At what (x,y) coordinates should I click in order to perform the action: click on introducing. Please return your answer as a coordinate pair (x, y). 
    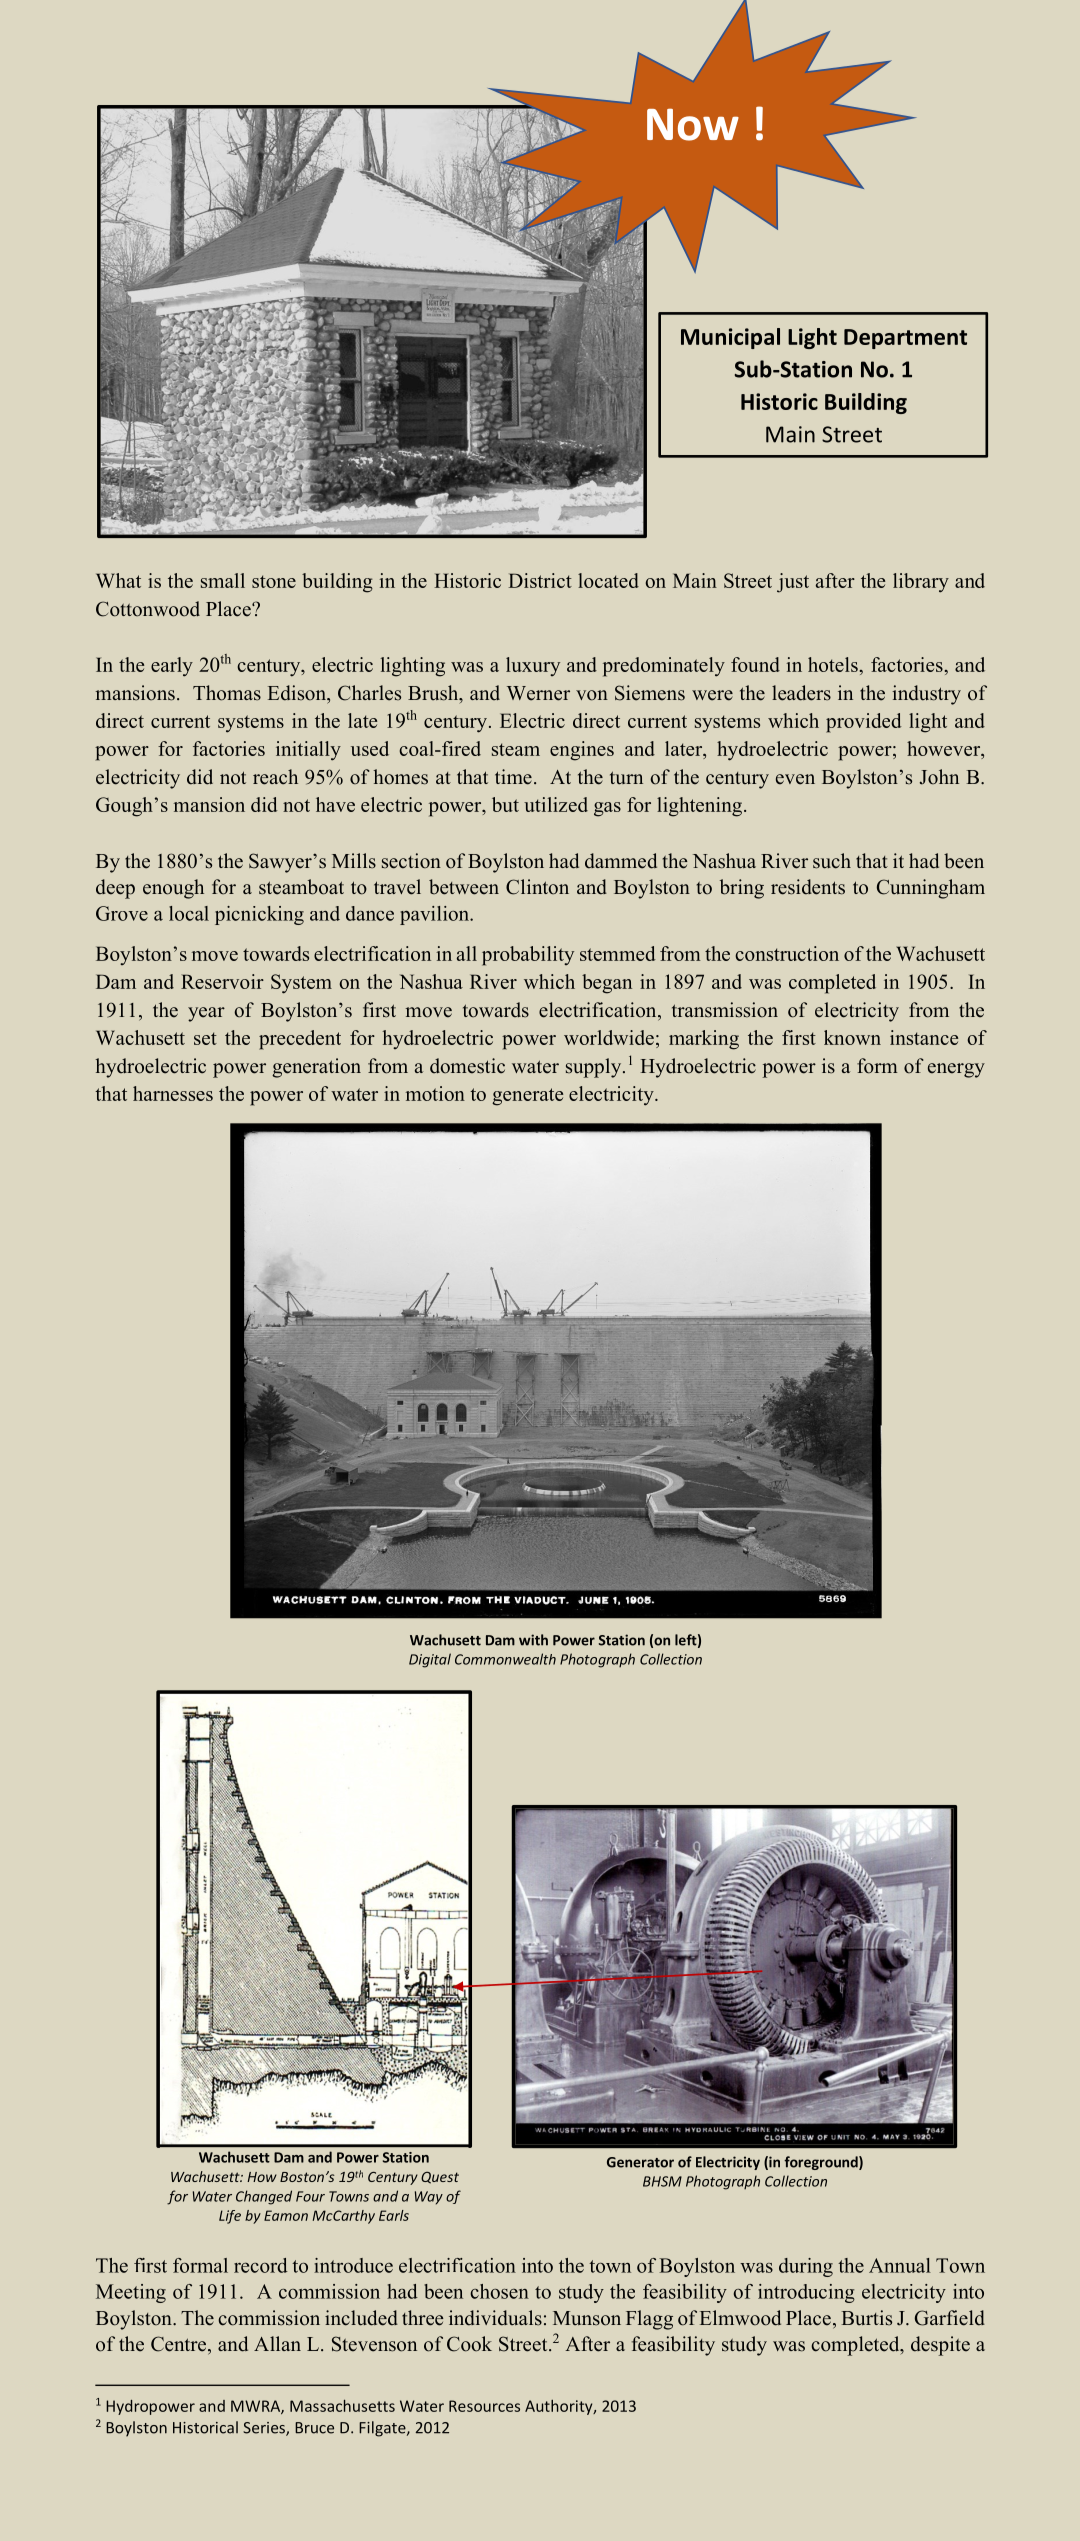
    Looking at the image, I should click on (806, 2293).
